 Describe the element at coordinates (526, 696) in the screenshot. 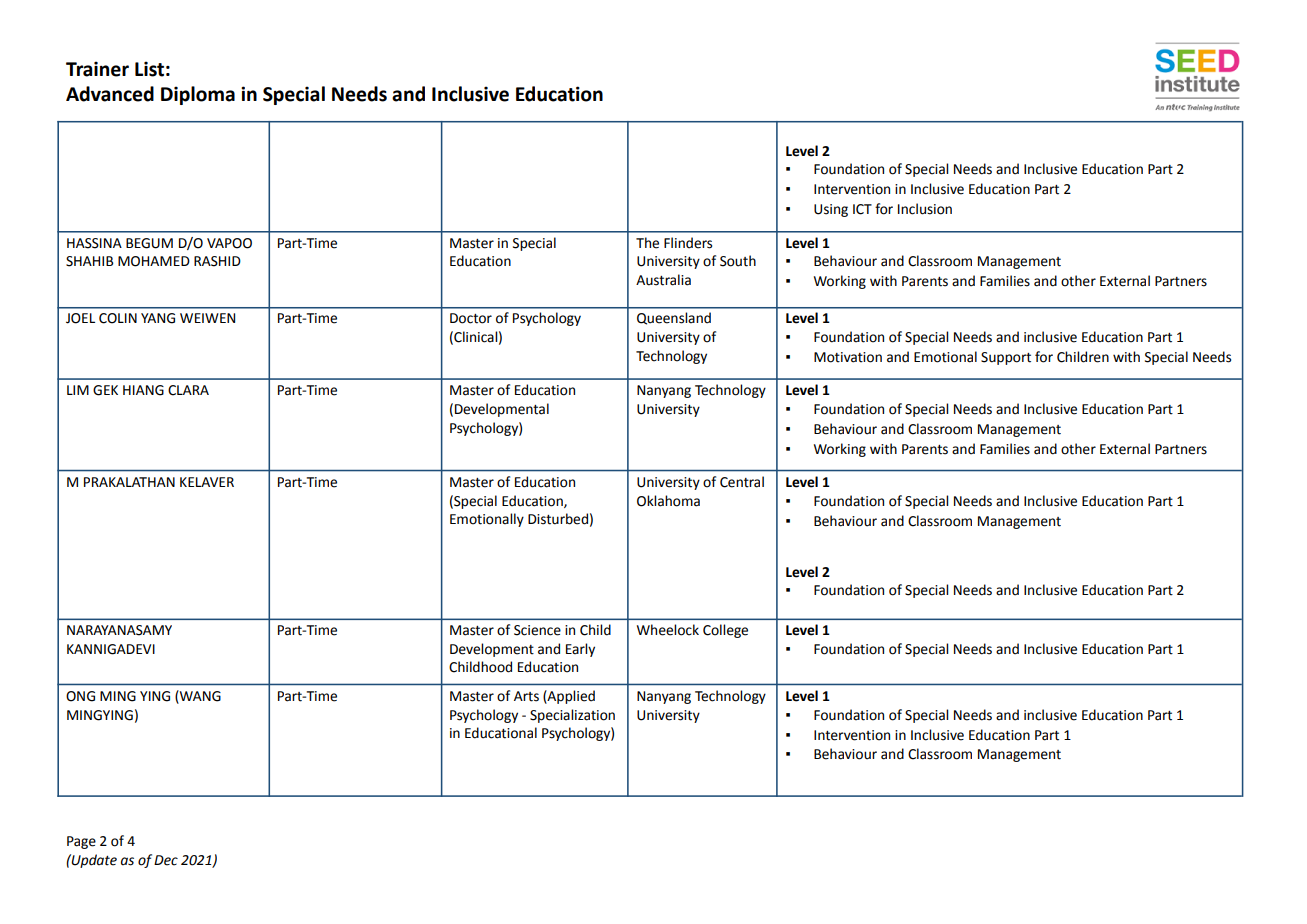

I see `Arts` at that location.
